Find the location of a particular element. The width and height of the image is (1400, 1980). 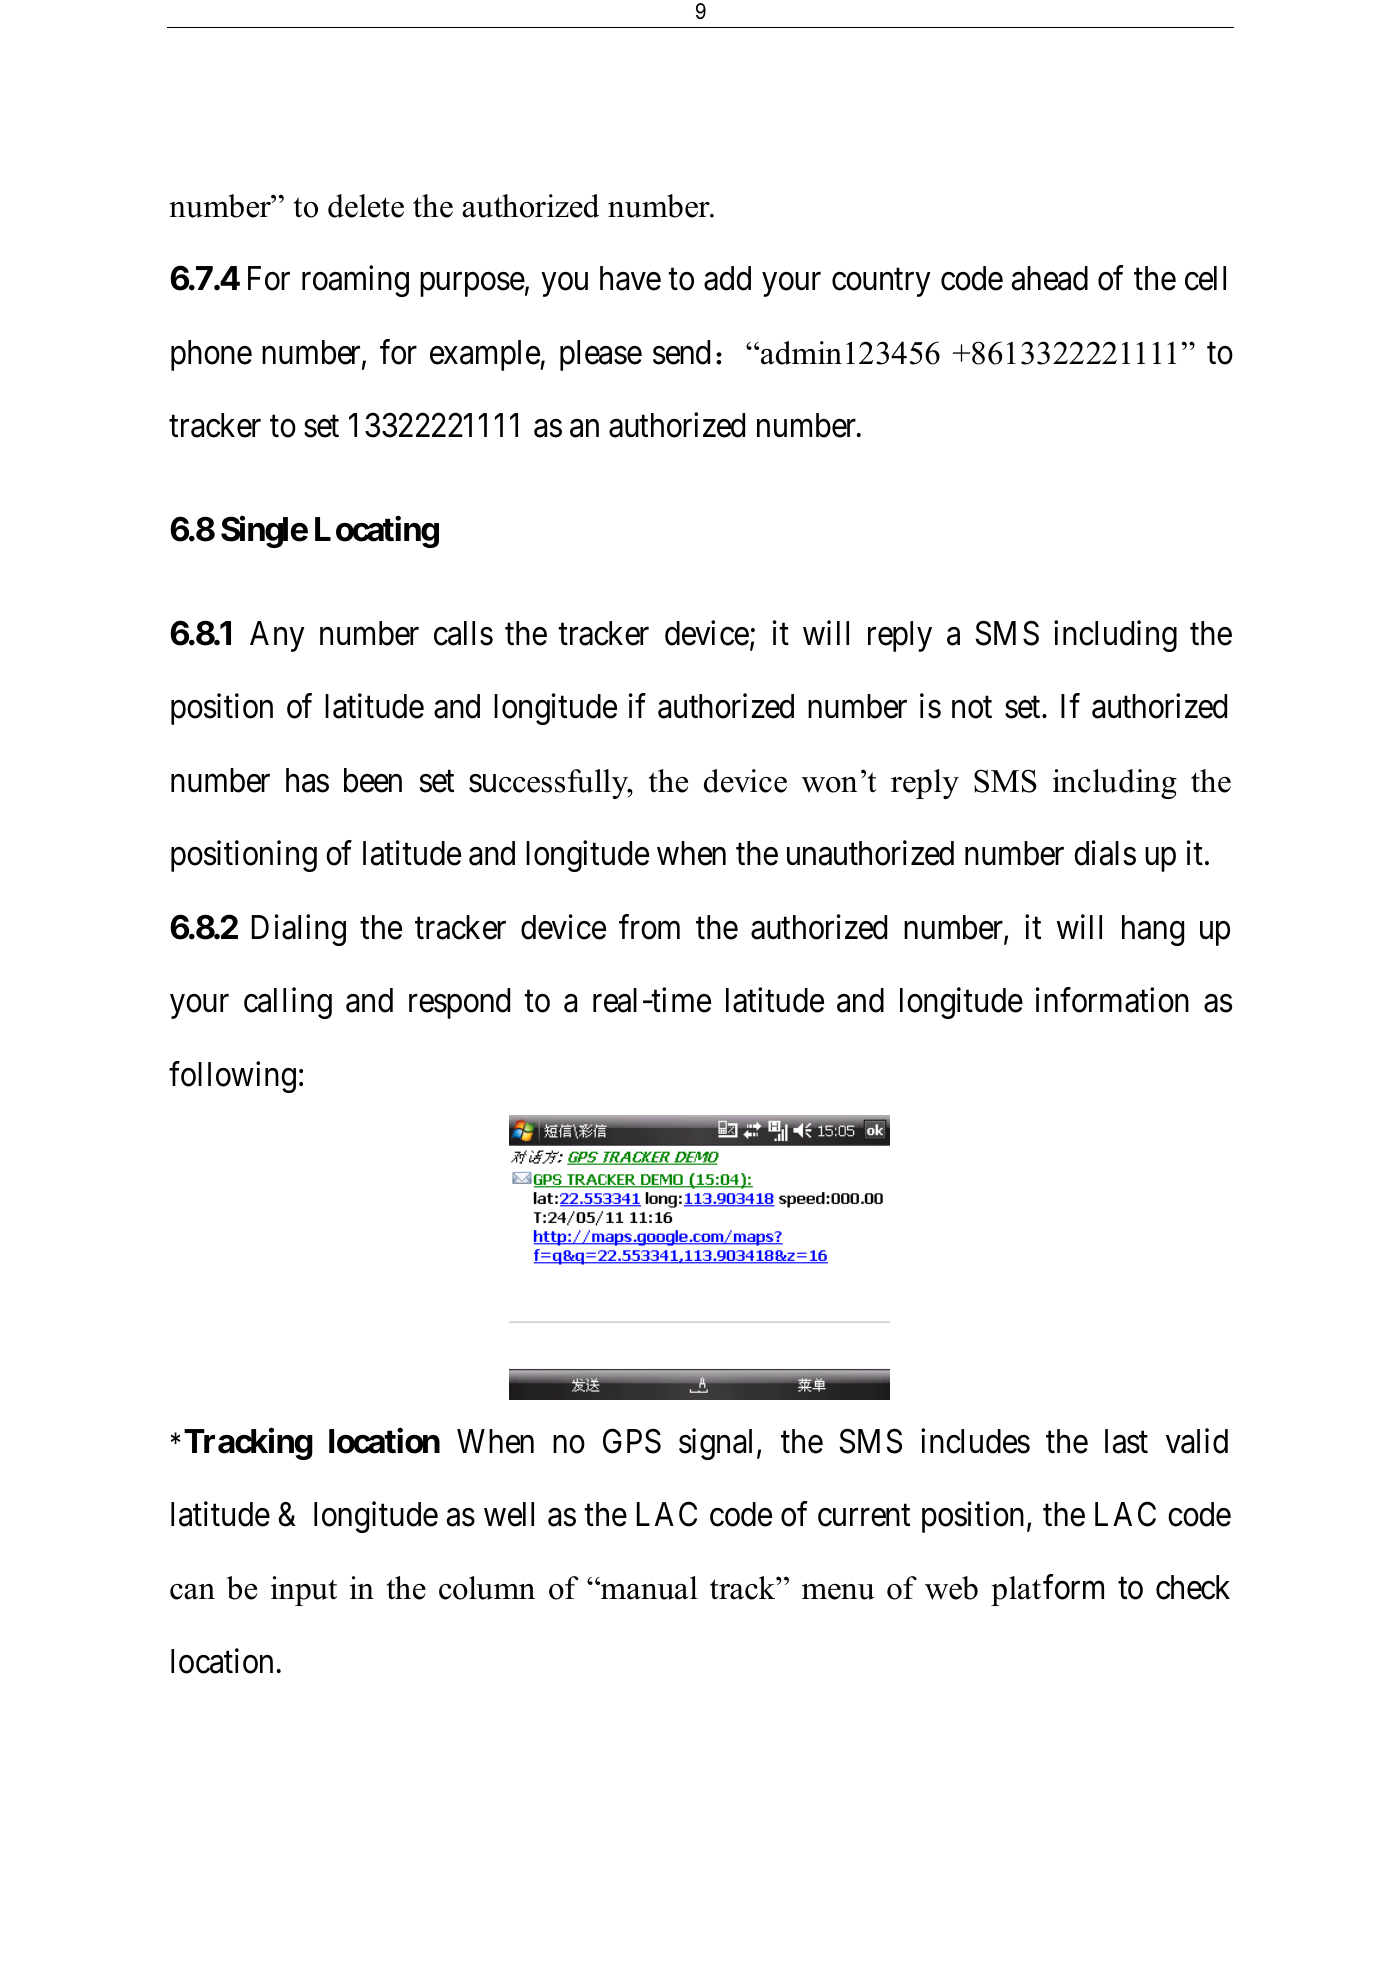

menu is located at coordinates (838, 1592).
